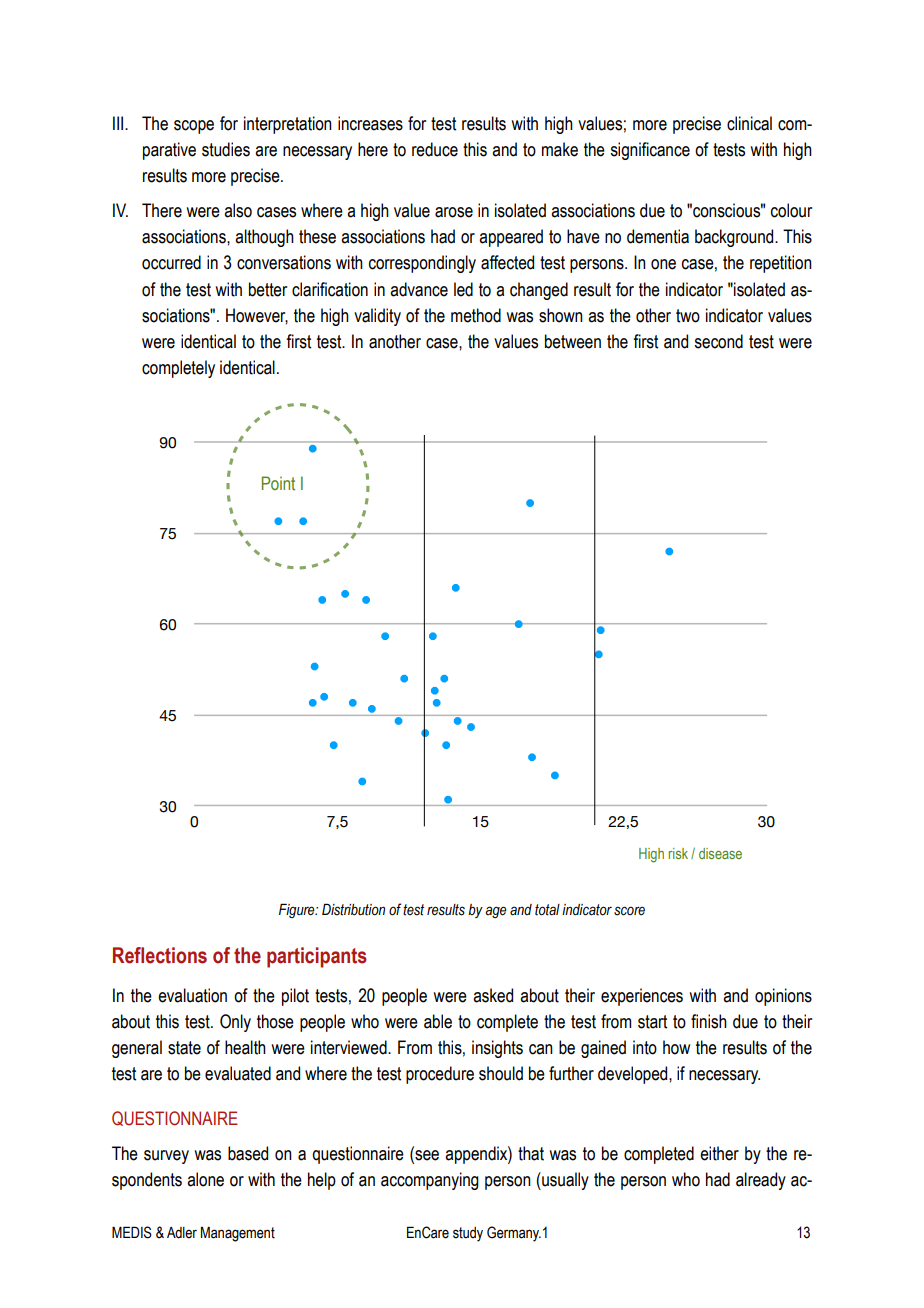 The image size is (924, 1308). I want to click on clinical, so click(749, 123).
